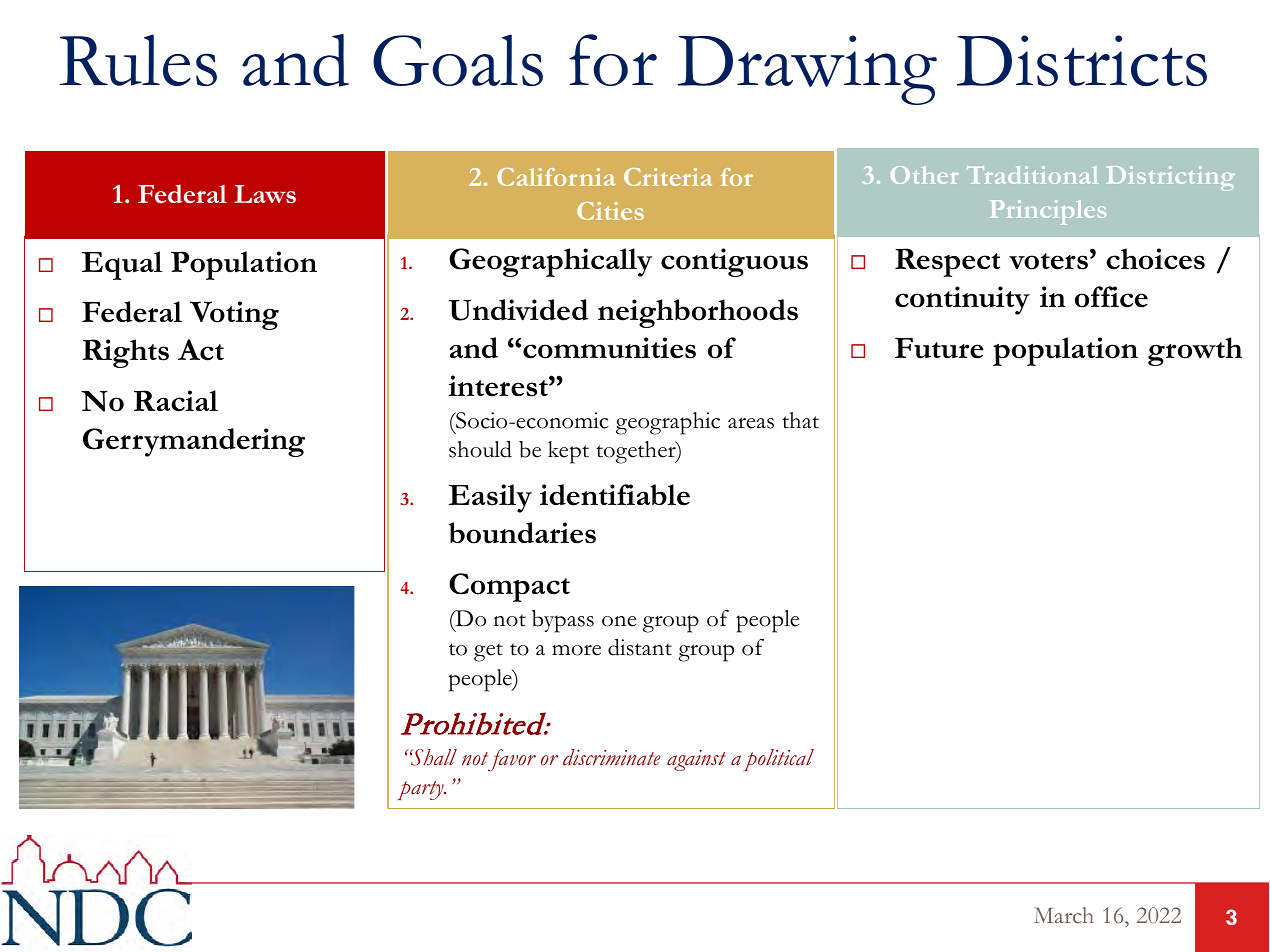  What do you see at coordinates (778, 760) in the document?
I see `political` at bounding box center [778, 760].
